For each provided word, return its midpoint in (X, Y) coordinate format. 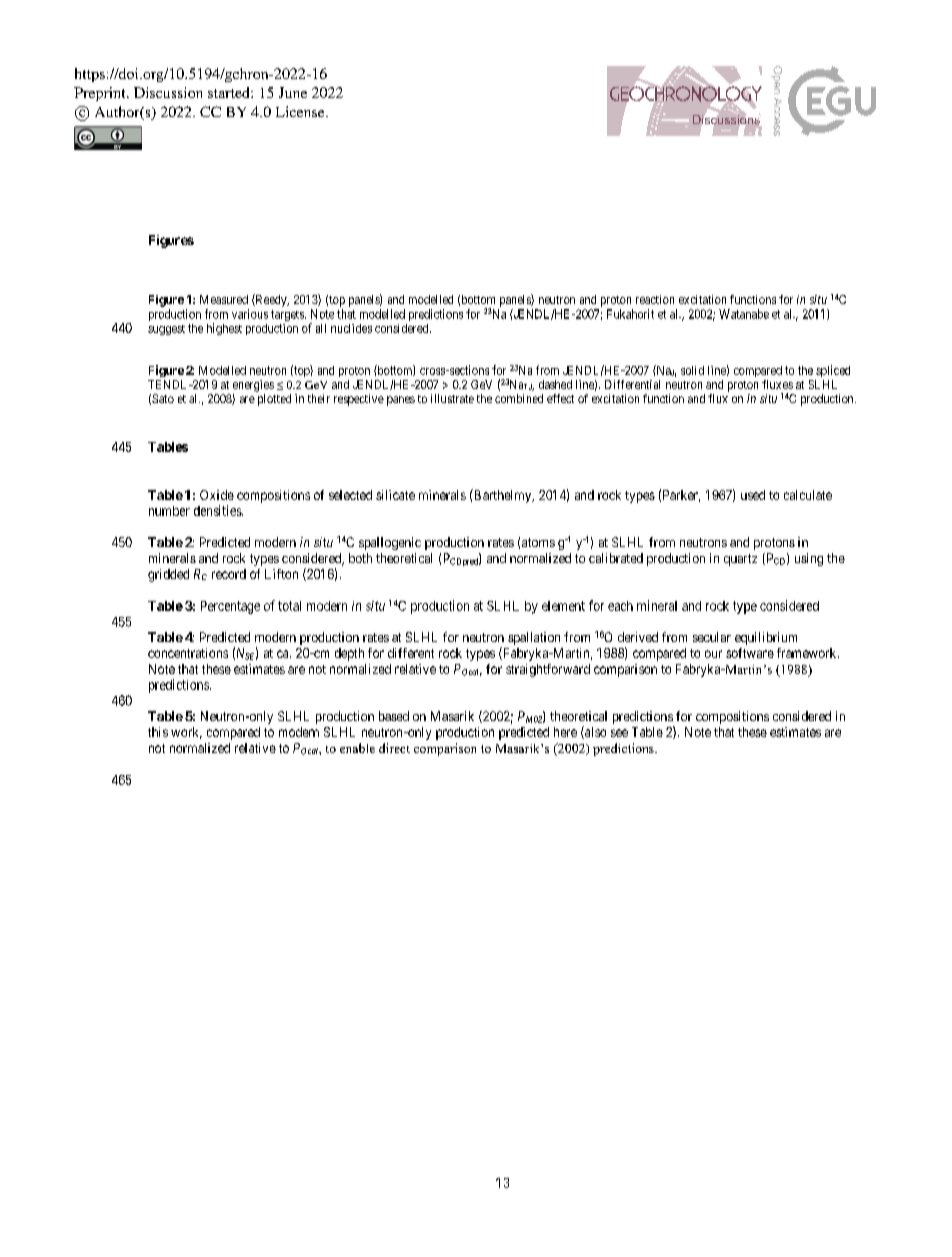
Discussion (168, 92)
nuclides (351, 328)
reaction (655, 299)
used (753, 495)
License (301, 111)
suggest (166, 330)
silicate (395, 495)
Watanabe (744, 314)
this (158, 732)
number (169, 511)
